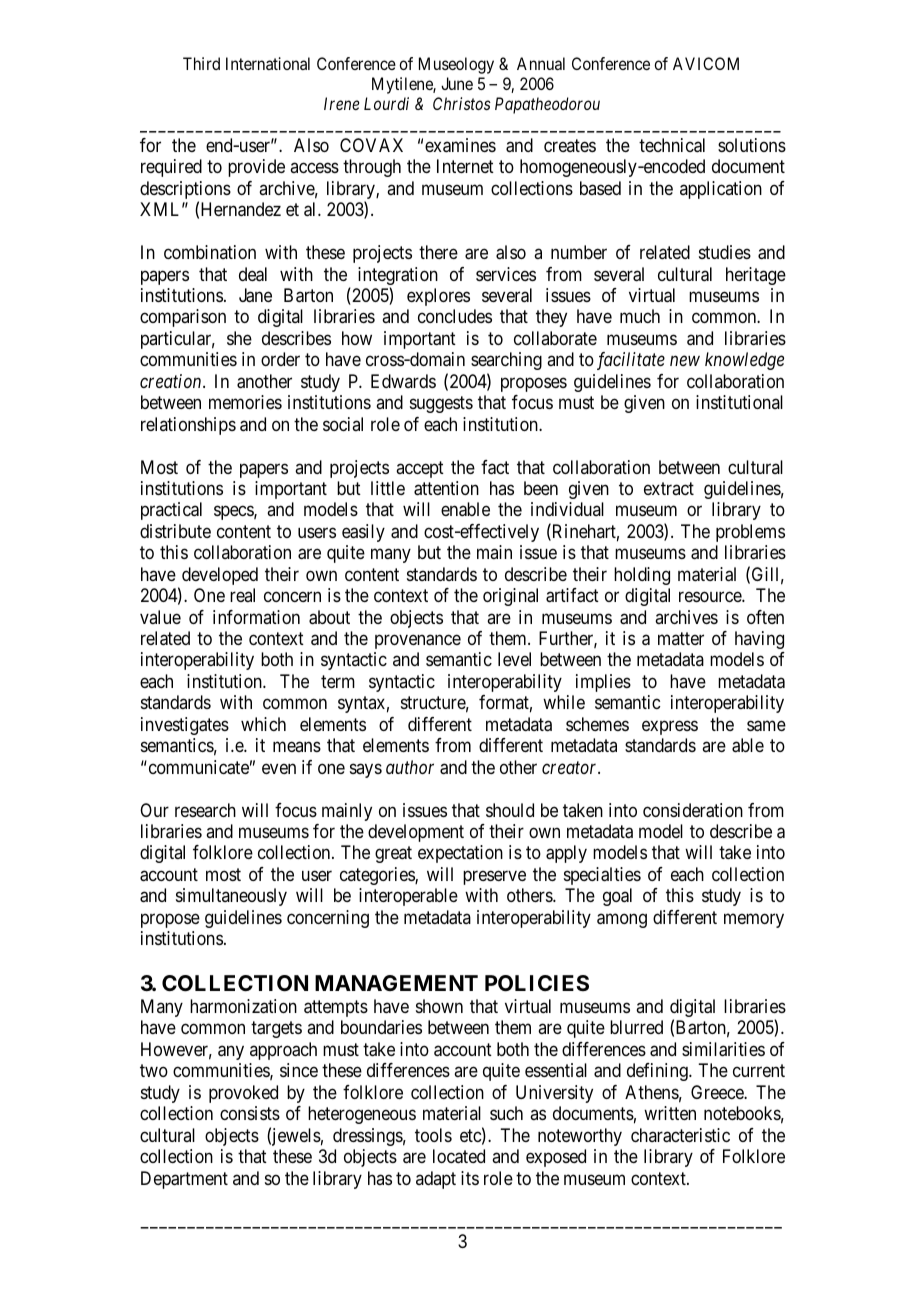 The width and height of the screenshot is (924, 1308). I want to click on Christos, so click(462, 103).
